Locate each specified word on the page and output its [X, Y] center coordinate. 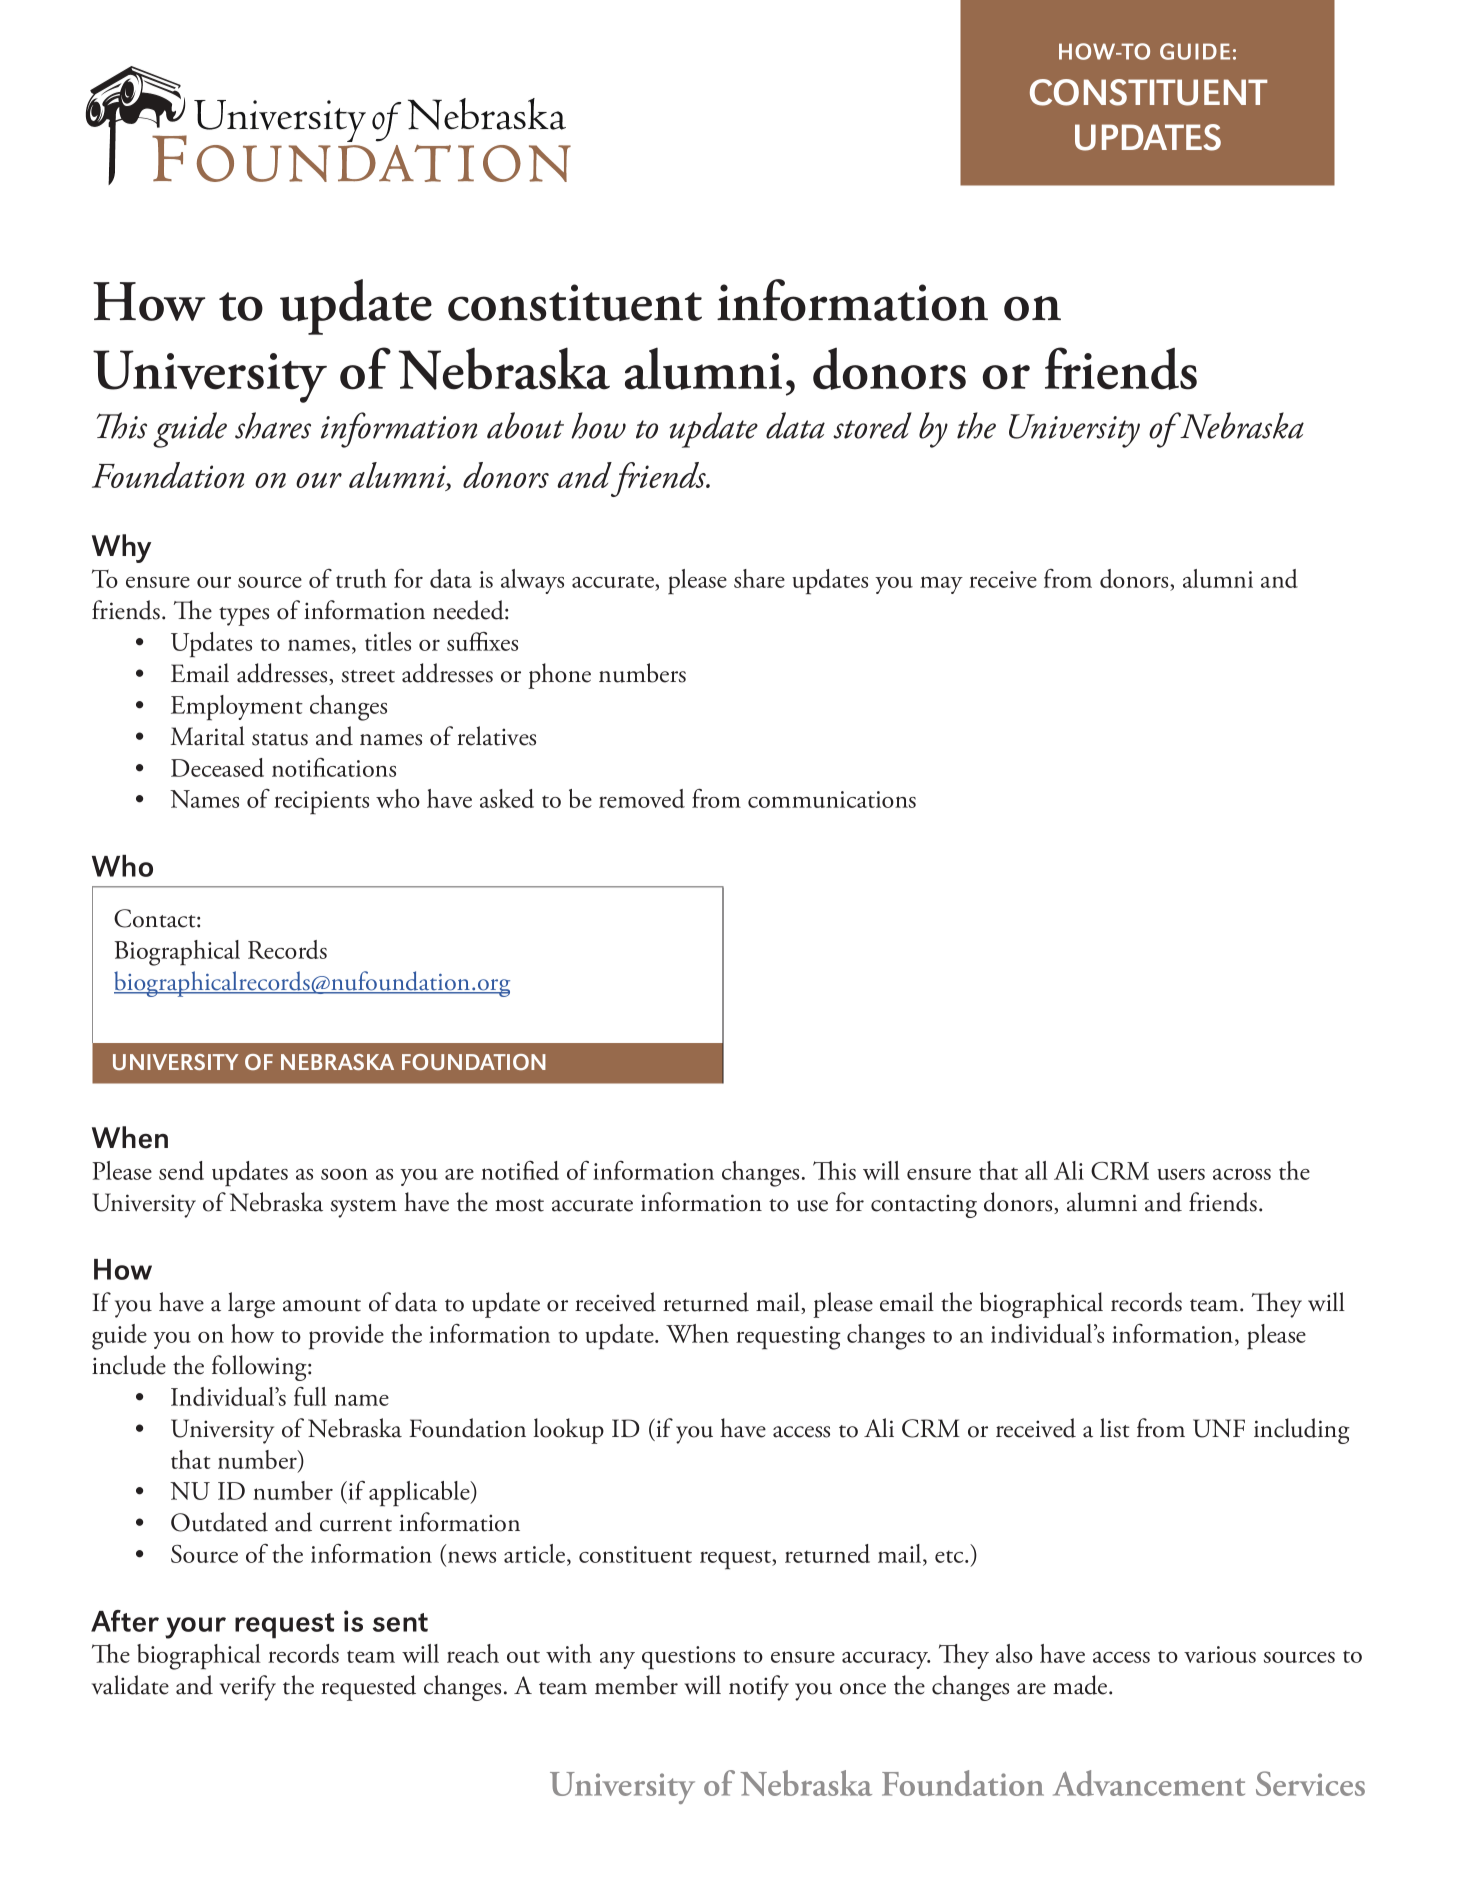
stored [872, 425]
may [941, 585]
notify [759, 1688]
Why [121, 548]
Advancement [1149, 1783]
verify [248, 1688]
